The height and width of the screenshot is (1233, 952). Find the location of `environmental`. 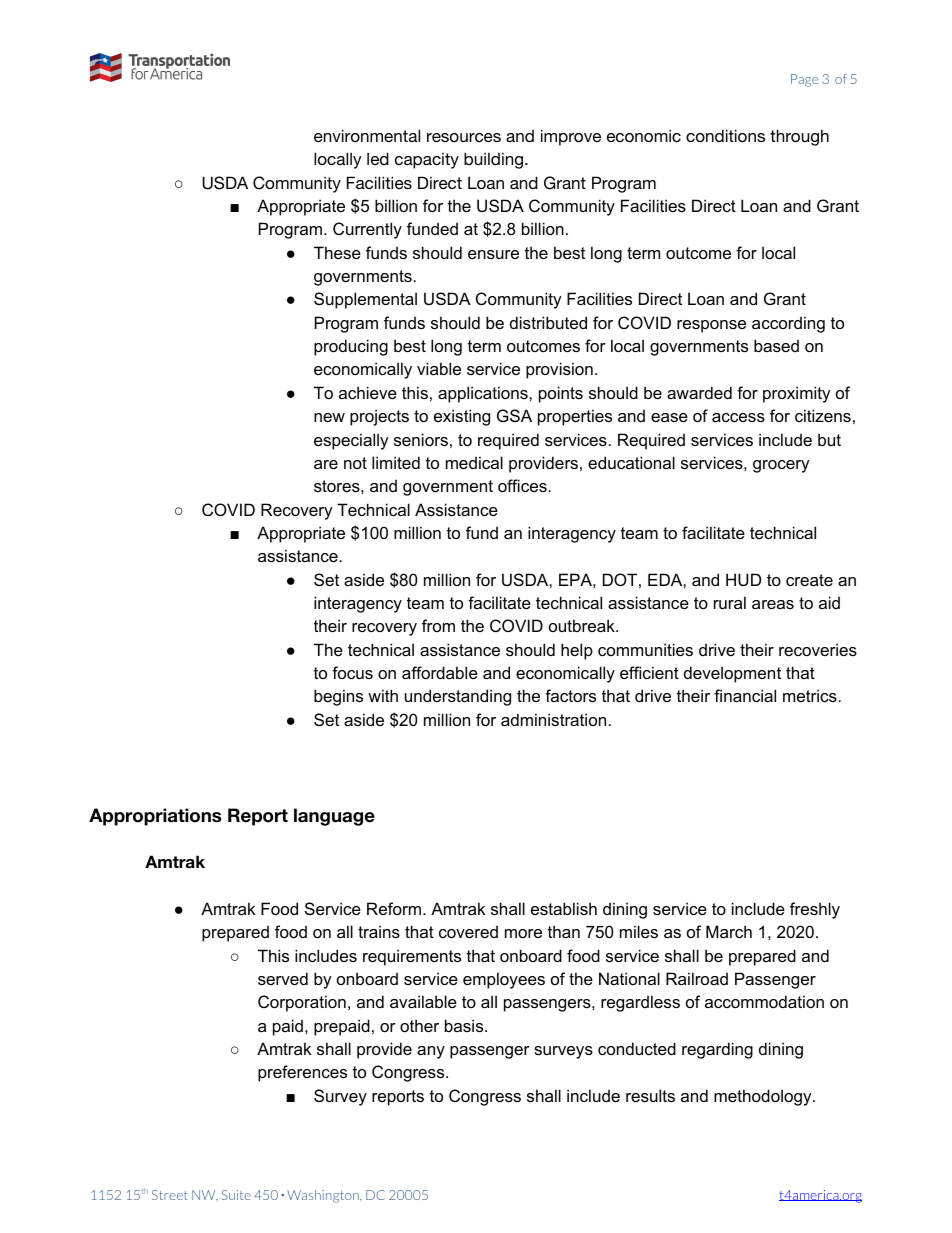

environmental is located at coordinates (367, 135).
